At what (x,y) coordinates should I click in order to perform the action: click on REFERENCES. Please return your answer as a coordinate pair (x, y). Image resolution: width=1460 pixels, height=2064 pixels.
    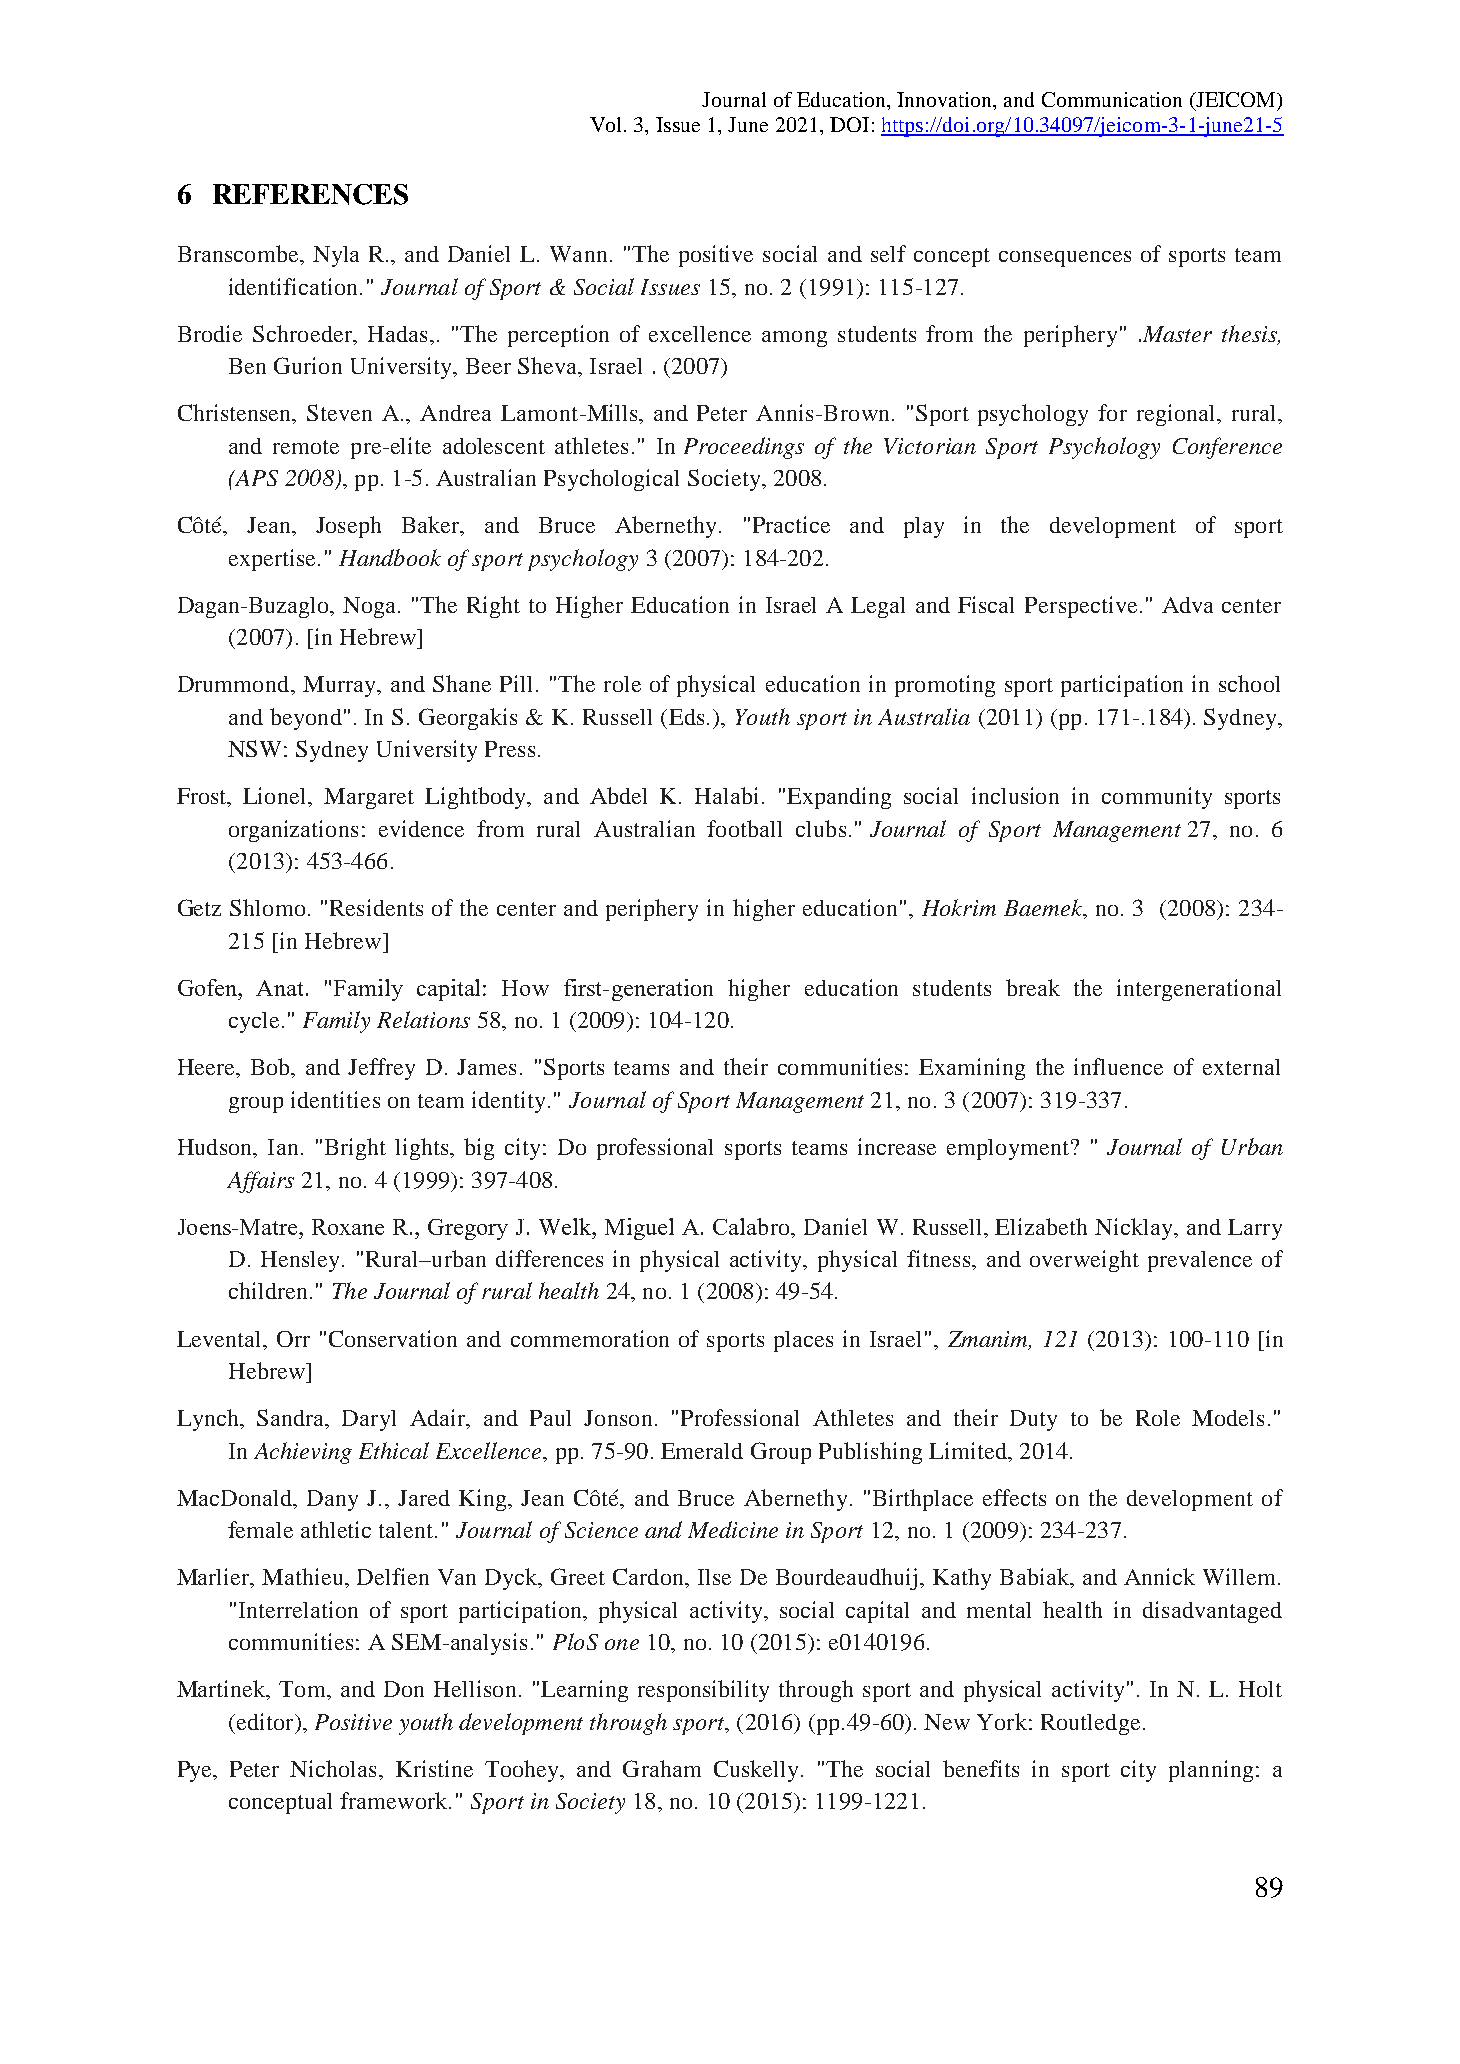
    Looking at the image, I should click on (310, 194).
